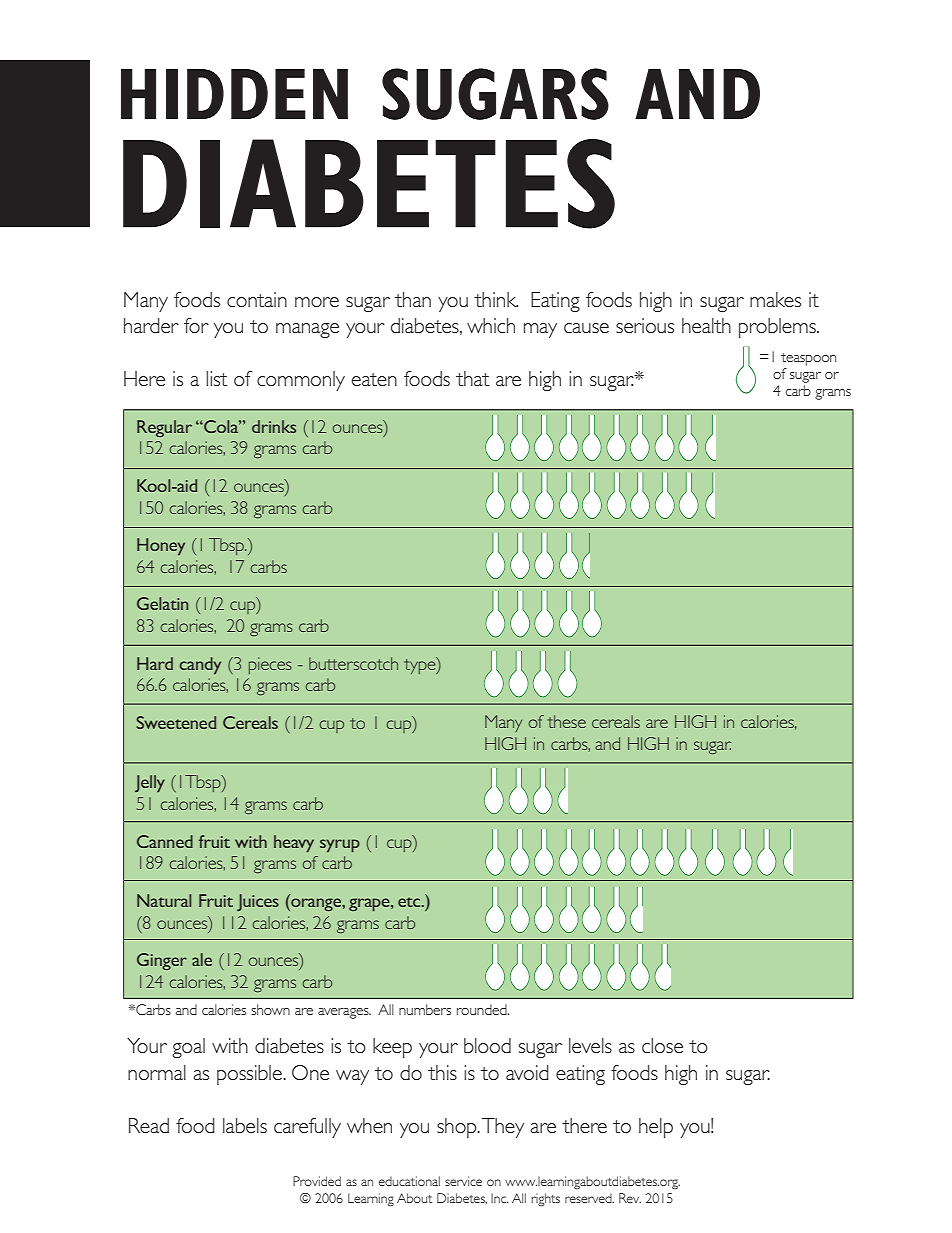 This document has width=952, height=1233. What do you see at coordinates (656, 1128) in the document?
I see `HELP` at bounding box center [656, 1128].
